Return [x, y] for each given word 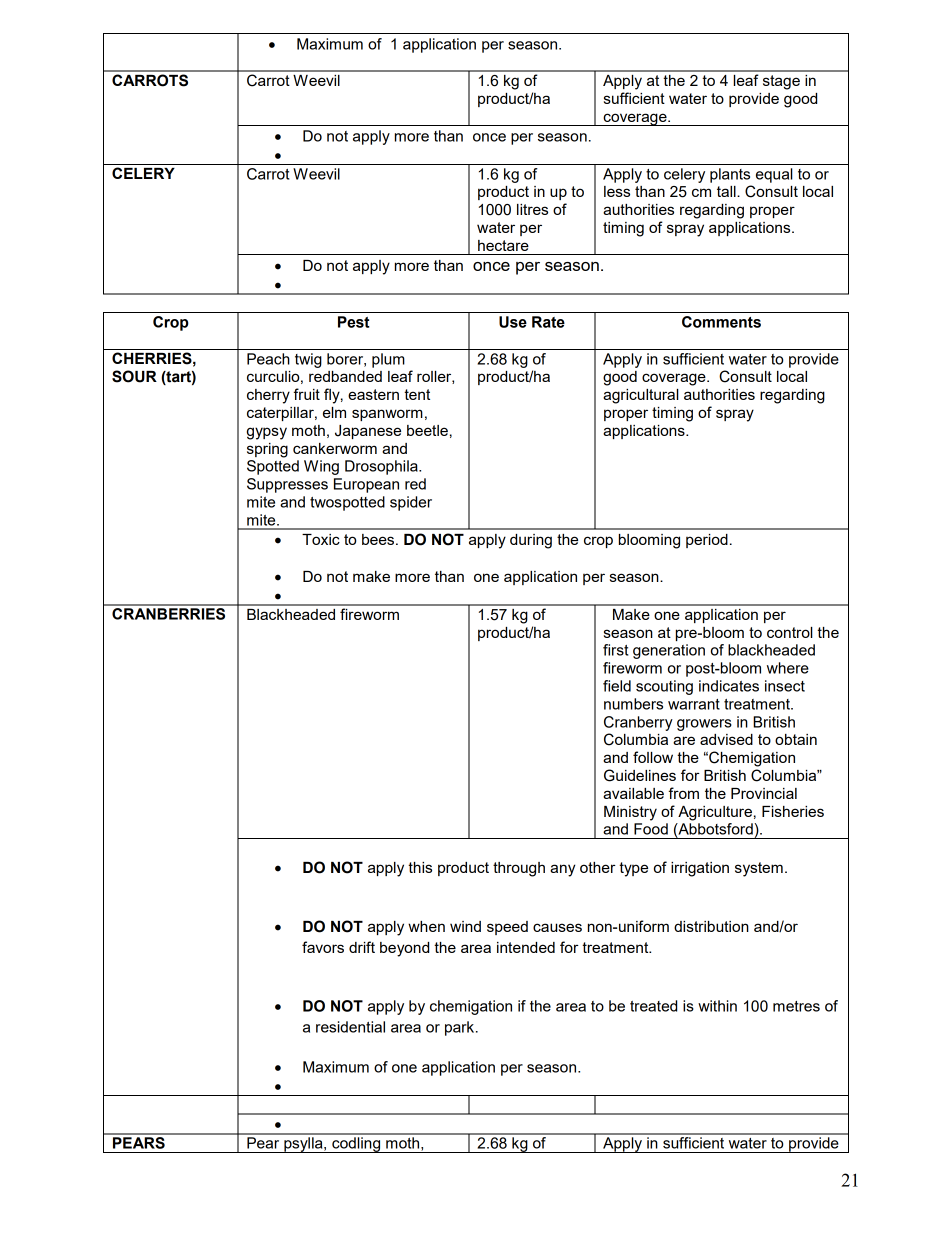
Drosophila [382, 467]
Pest [354, 322]
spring [267, 450]
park [461, 1028]
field [617, 686]
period [707, 541]
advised [726, 739]
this [420, 867]
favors [323, 947]
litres [532, 209]
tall [727, 191]
